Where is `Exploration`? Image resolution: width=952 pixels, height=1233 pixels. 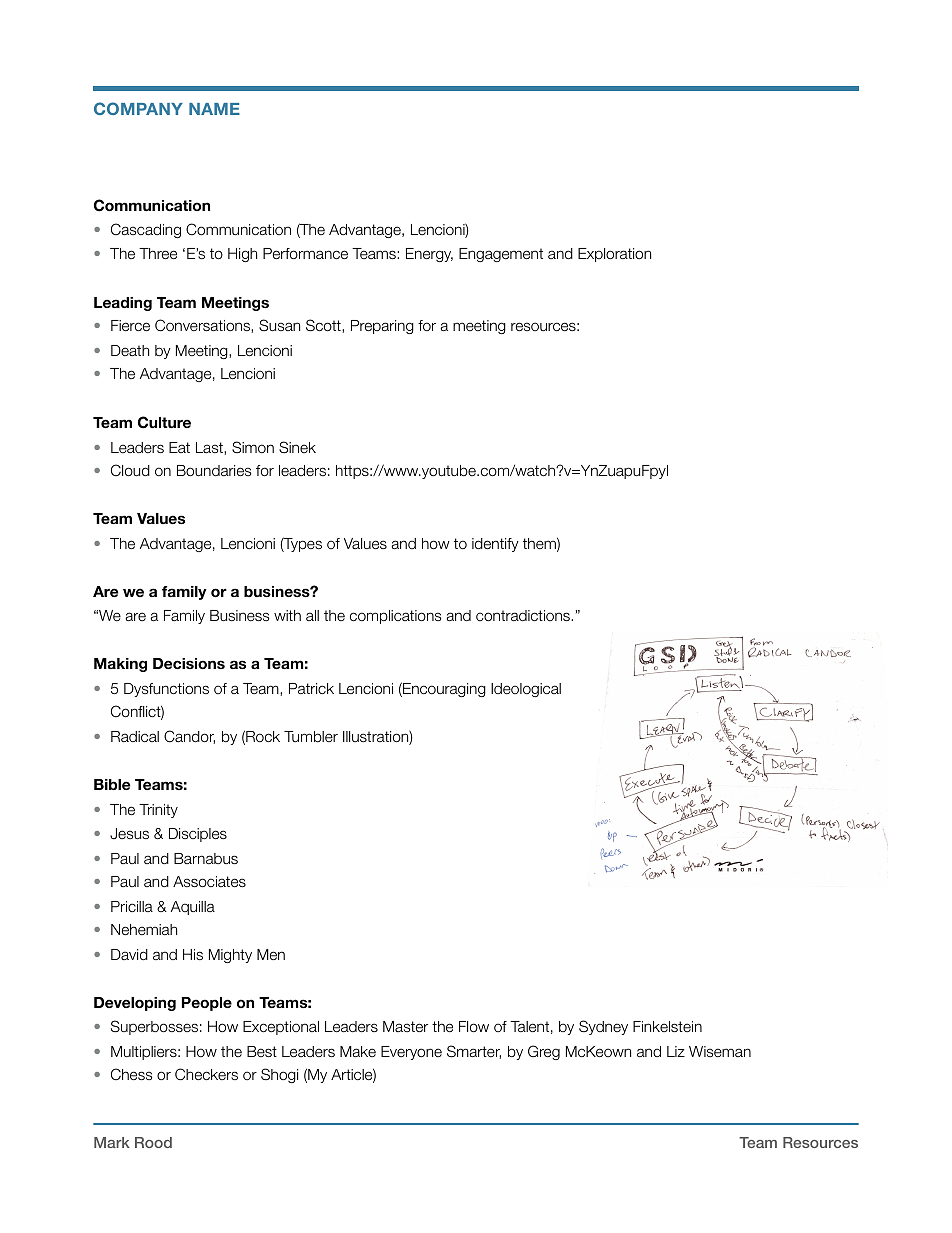
Exploration is located at coordinates (614, 255).
